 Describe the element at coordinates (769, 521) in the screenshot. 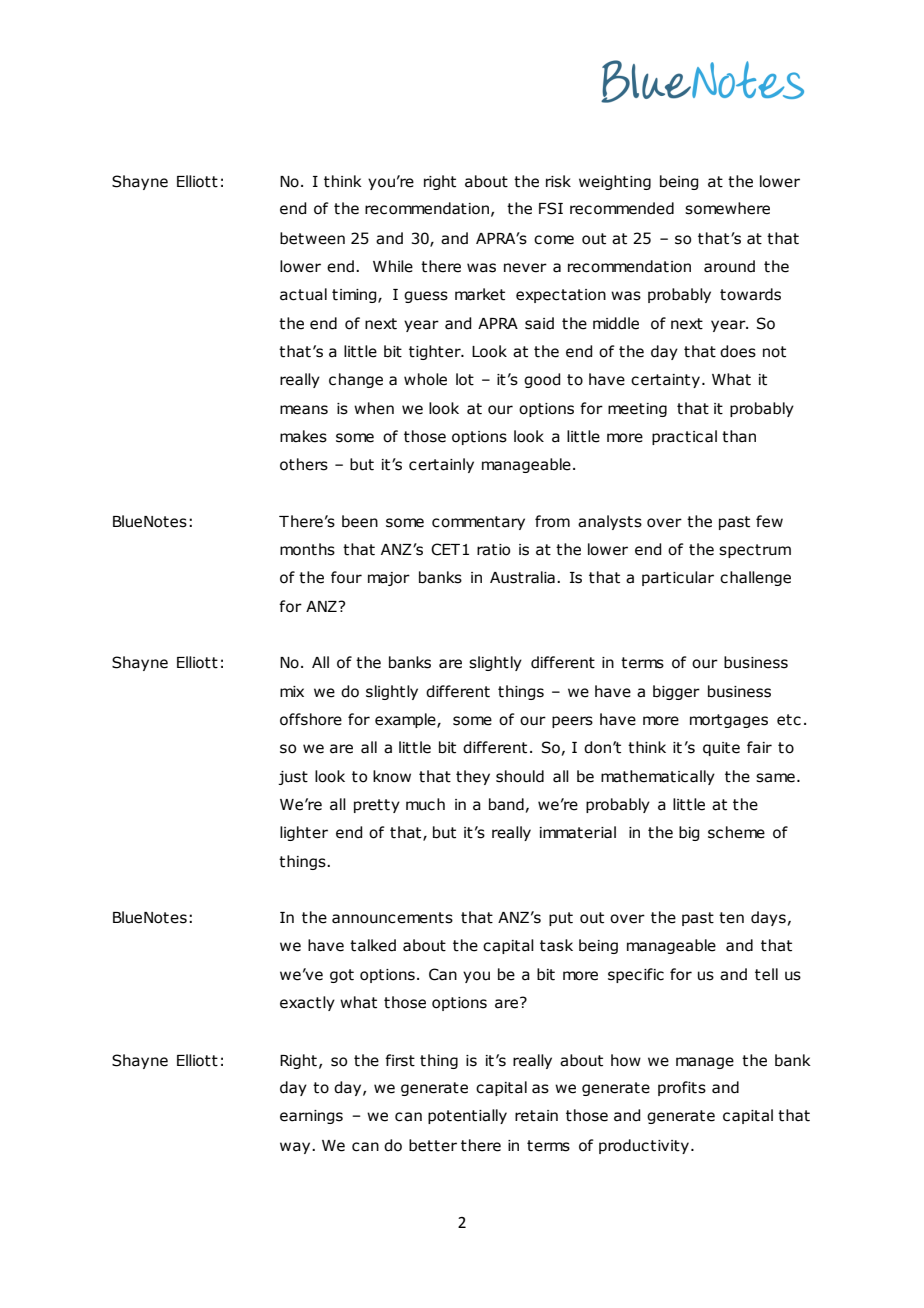

I see `few` at that location.
